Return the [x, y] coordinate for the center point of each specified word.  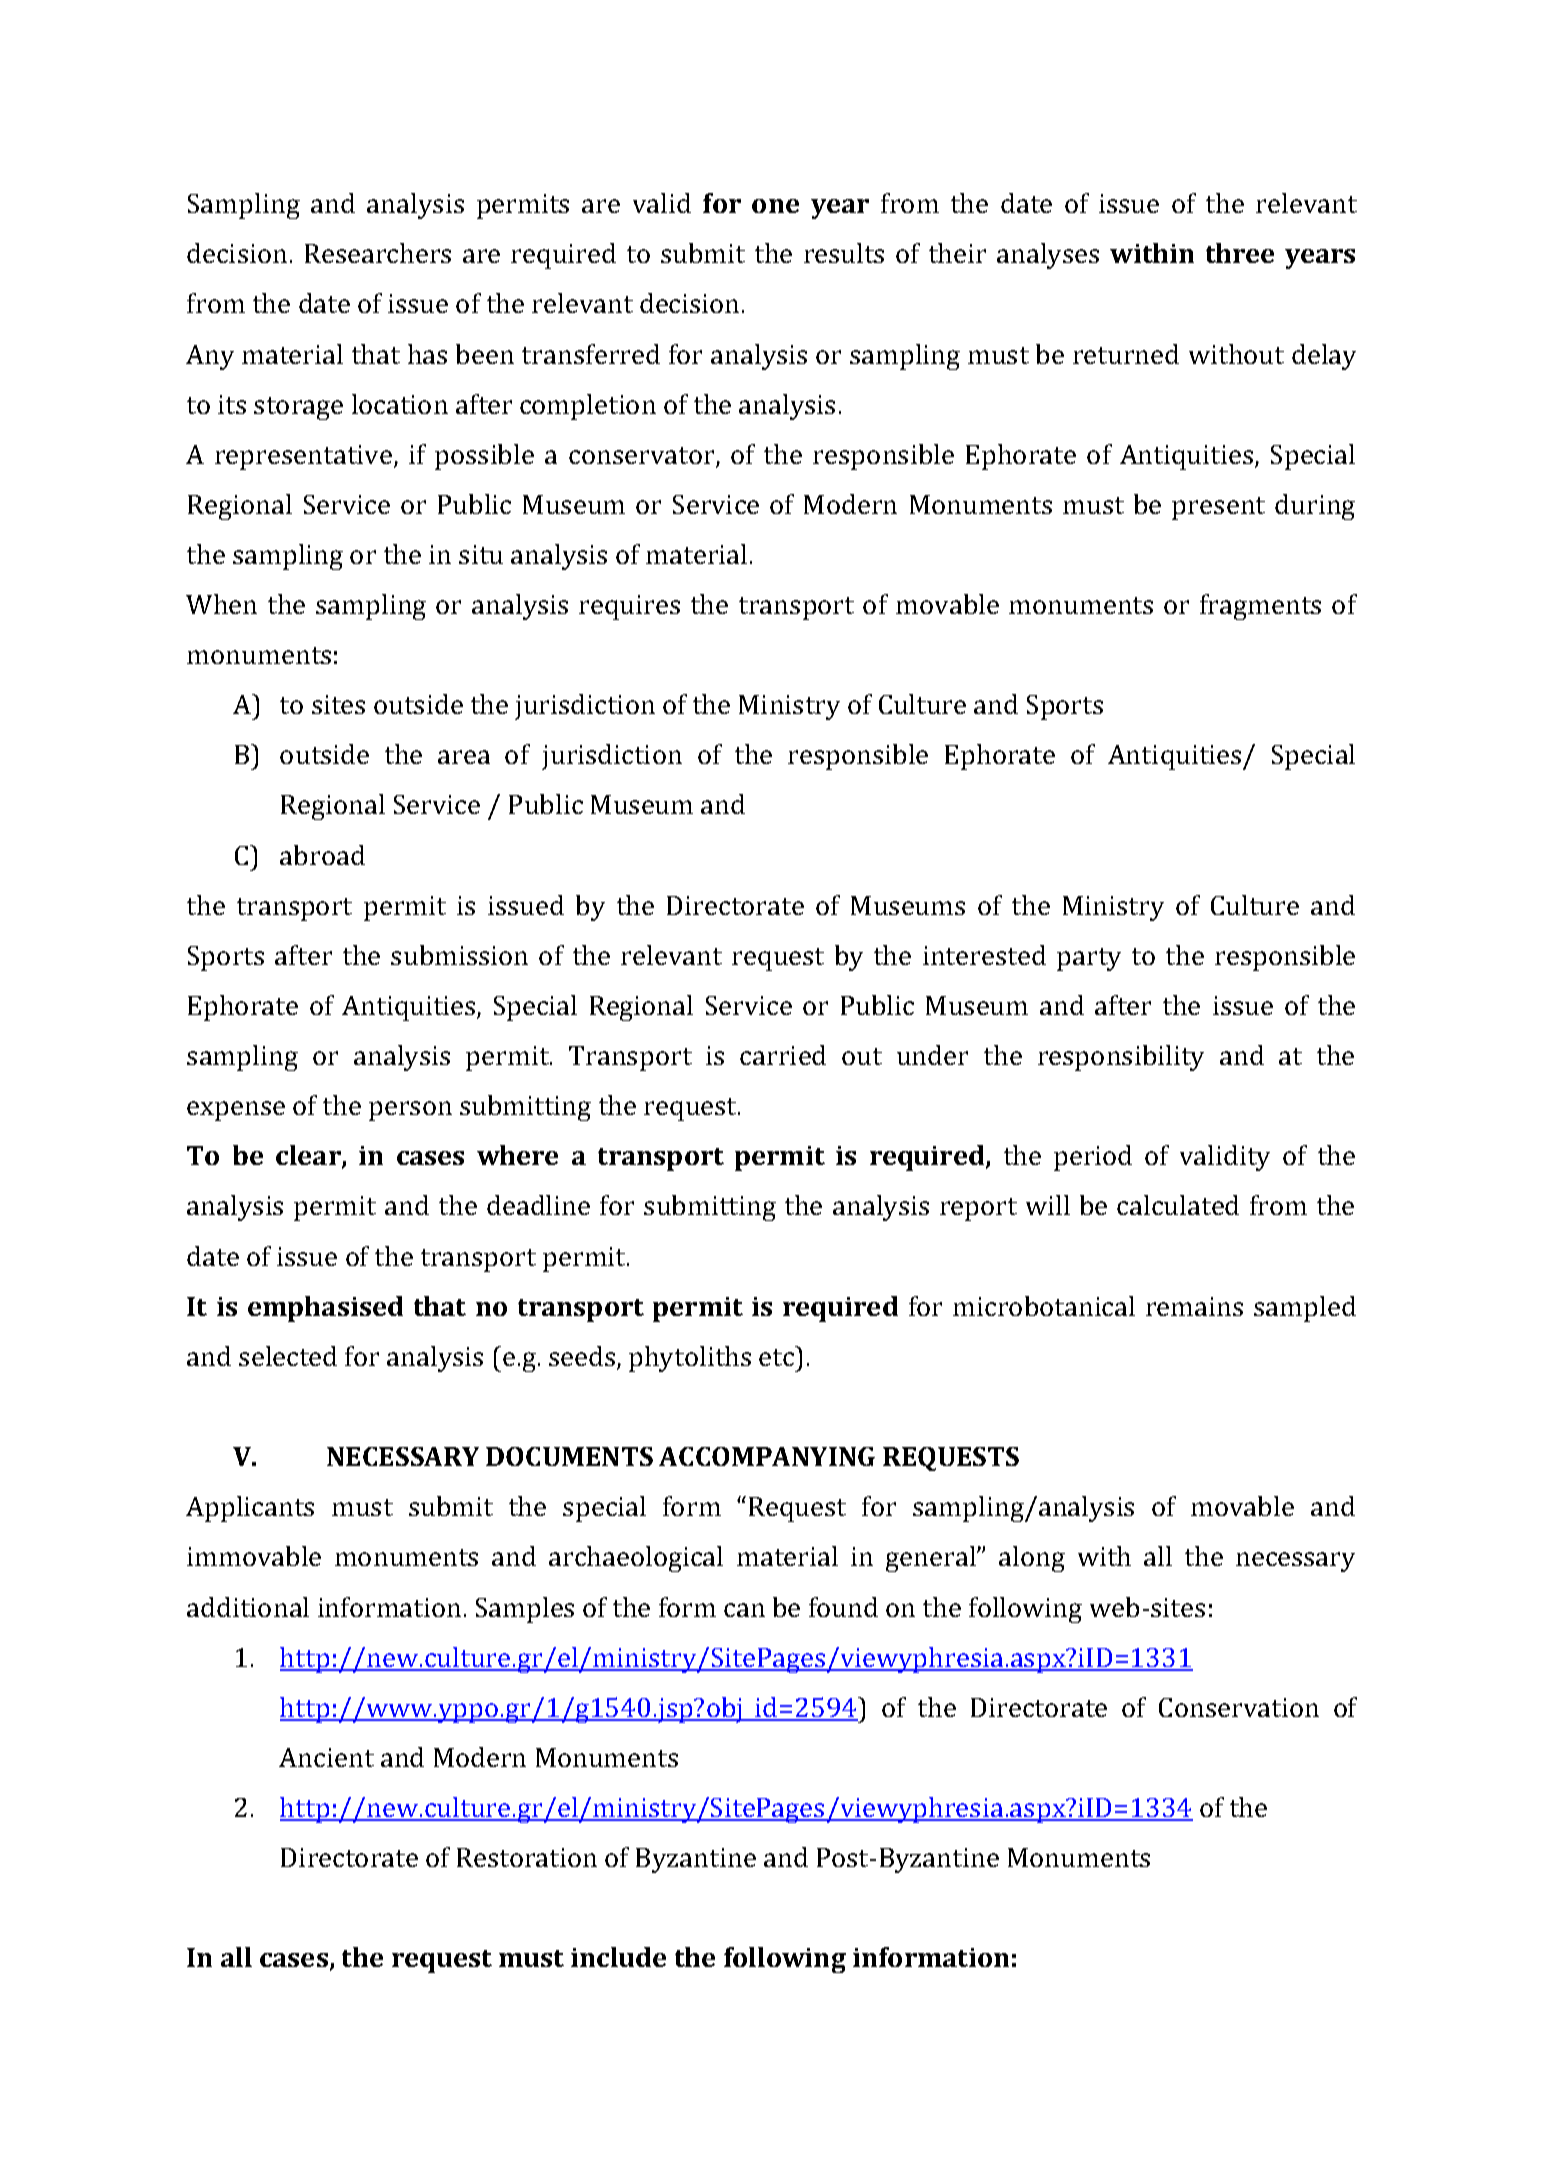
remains [1194, 1306]
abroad [322, 855]
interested [984, 955]
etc [776, 1357]
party [1089, 959]
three [1240, 253]
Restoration [527, 1857]
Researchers [378, 253]
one [775, 206]
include [618, 1957]
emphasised [325, 1309]
